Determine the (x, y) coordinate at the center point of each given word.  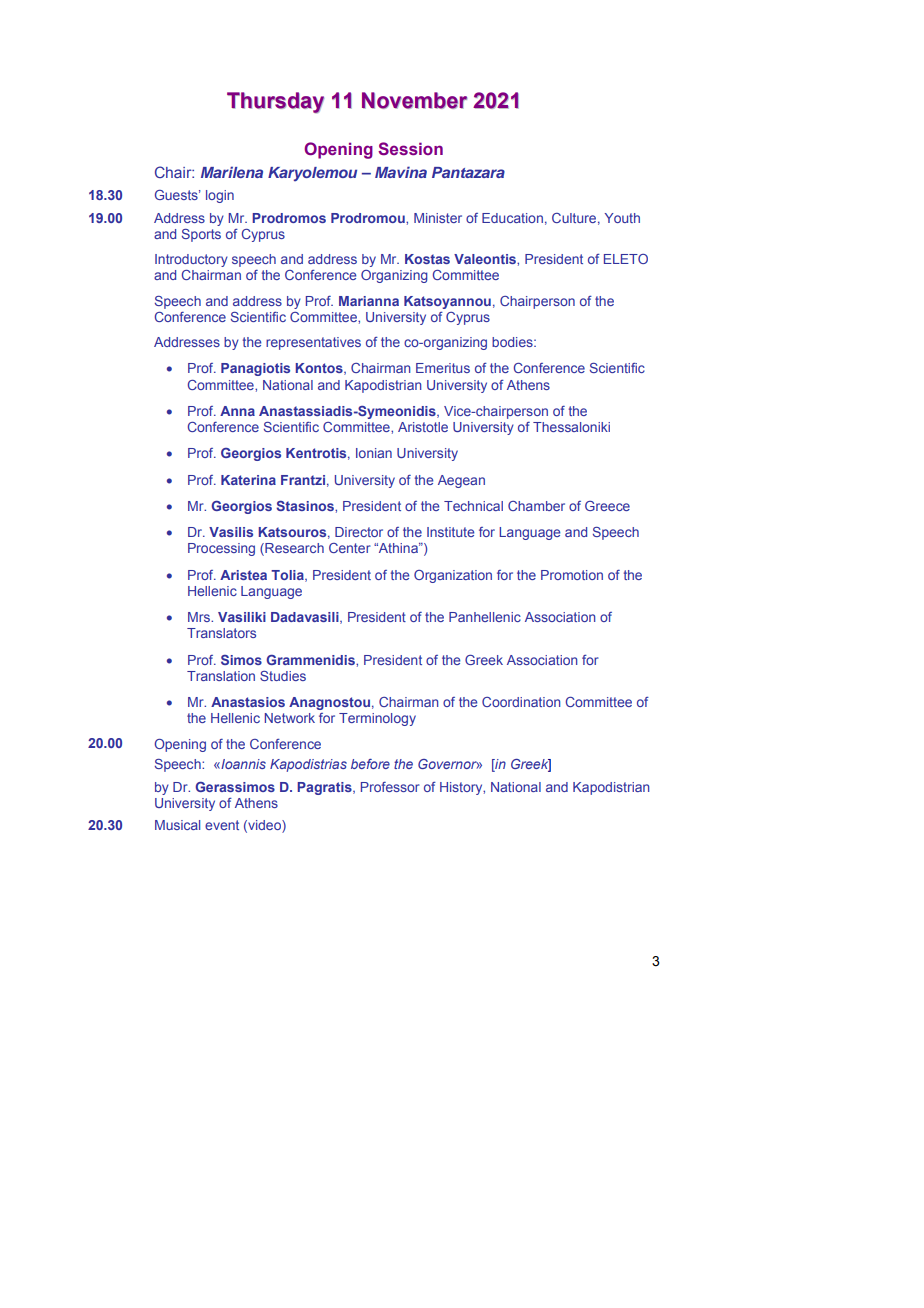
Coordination (521, 702)
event (222, 825)
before (370, 764)
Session (410, 148)
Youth (622, 218)
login (220, 196)
